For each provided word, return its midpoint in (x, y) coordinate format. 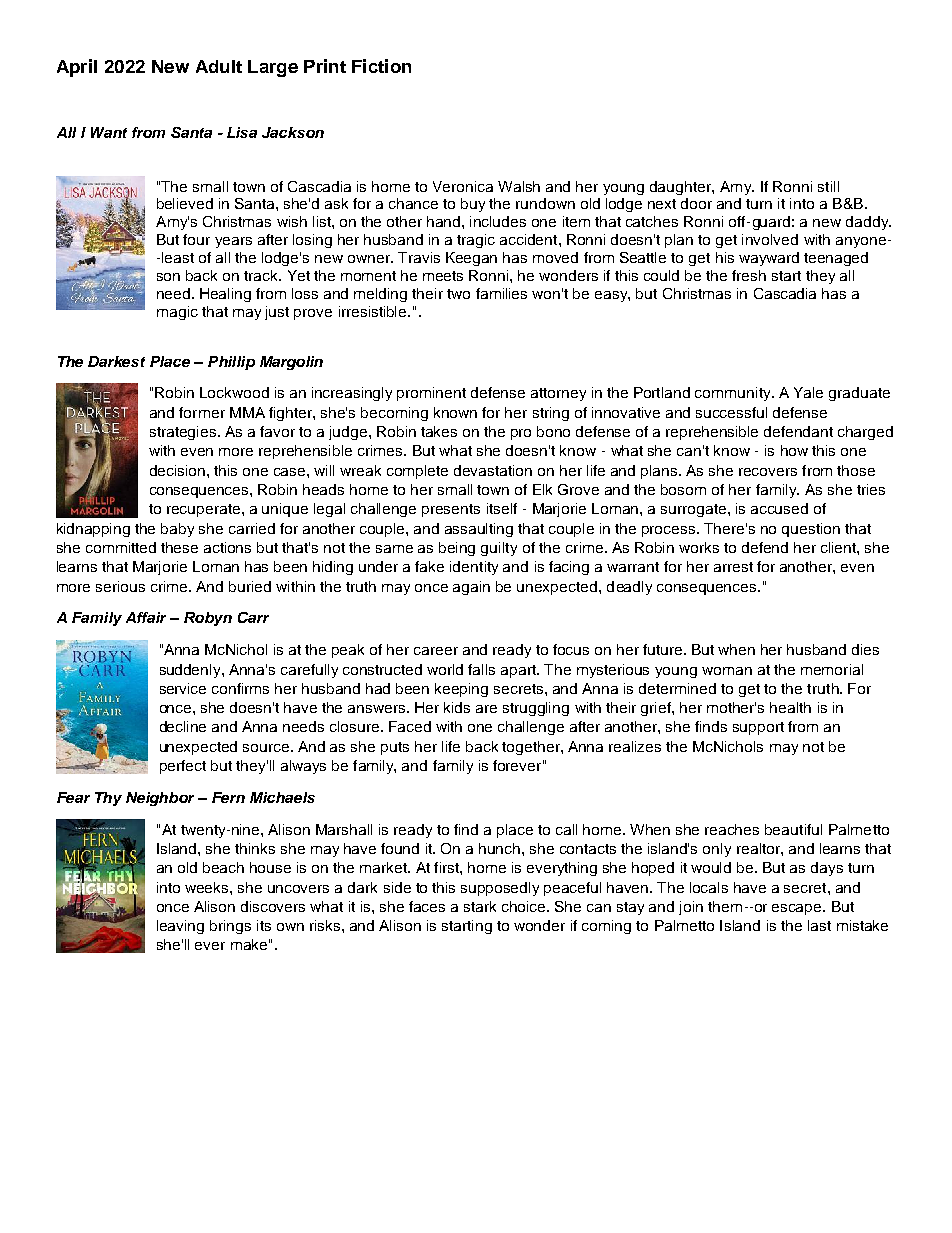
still (828, 186)
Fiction (381, 66)
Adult (219, 66)
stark (480, 906)
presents (451, 510)
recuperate (205, 510)
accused (779, 508)
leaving (180, 927)
